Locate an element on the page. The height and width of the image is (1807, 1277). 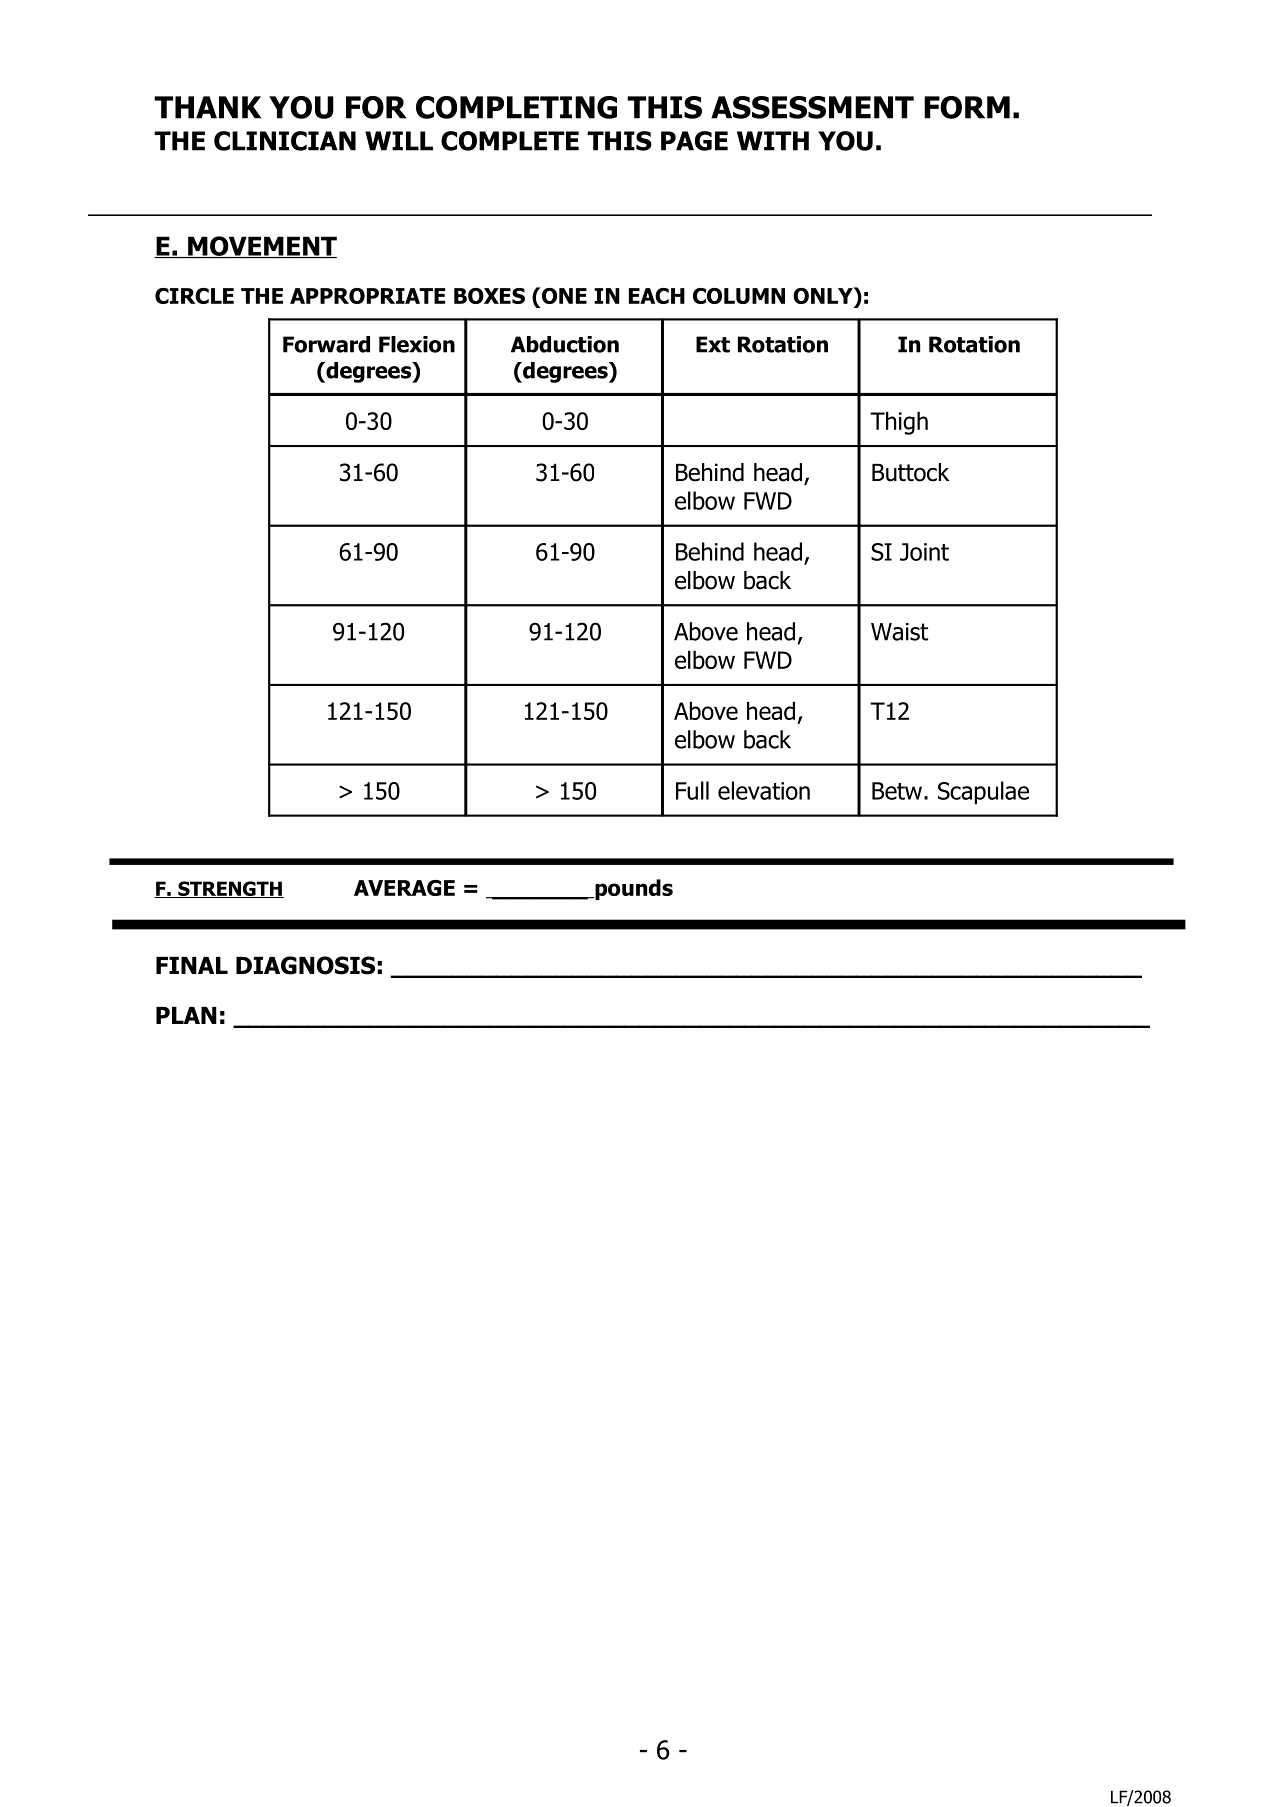
Thigh is located at coordinates (899, 423).
